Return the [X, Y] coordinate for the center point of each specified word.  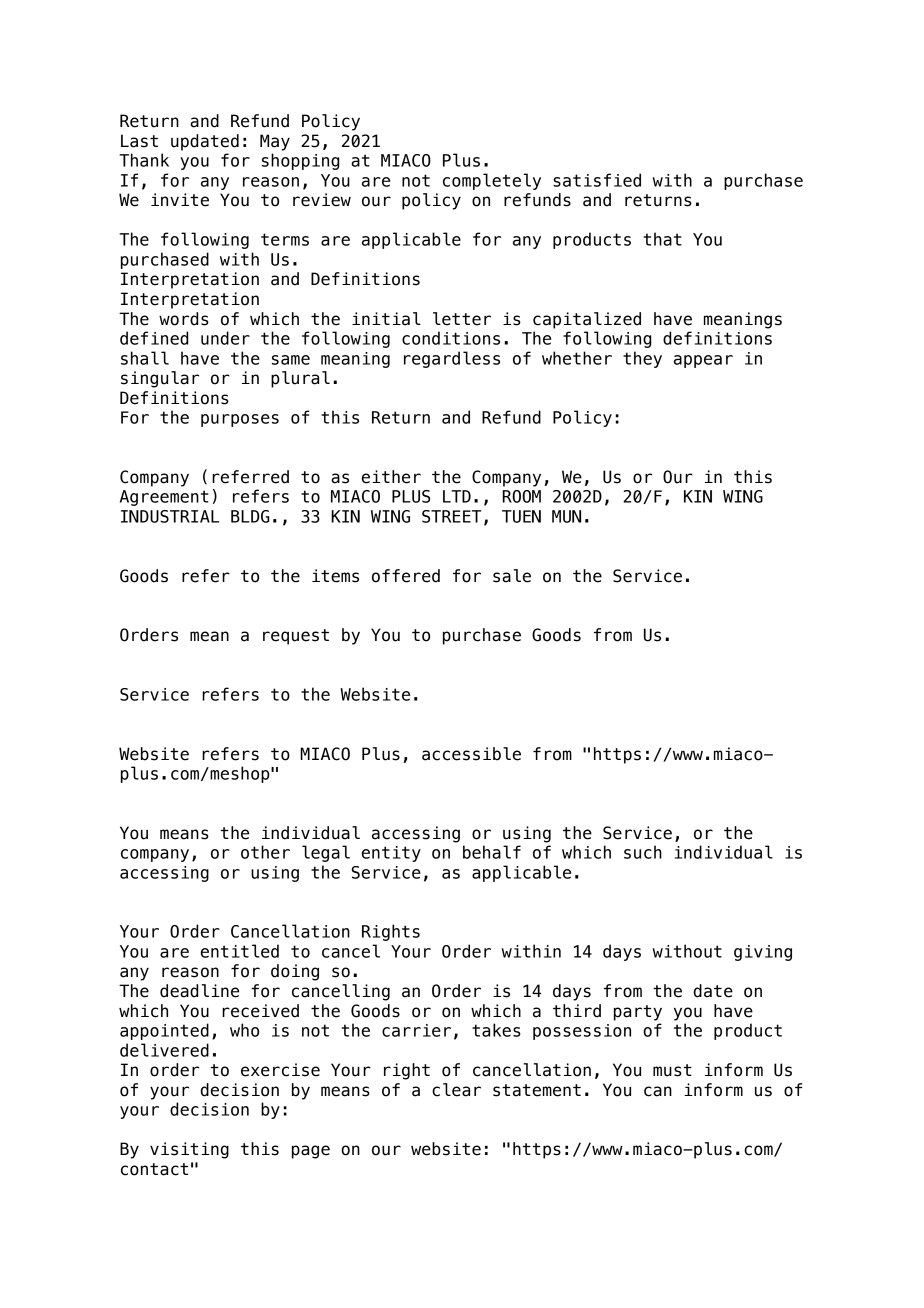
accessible [471, 754]
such [643, 852]
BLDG [250, 516]
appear [703, 361]
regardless [452, 359]
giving [763, 953]
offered [406, 576]
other [265, 852]
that [663, 239]
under [225, 338]
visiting [189, 1150]
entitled [240, 951]
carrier [416, 1030]
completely [492, 181]
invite [180, 200]
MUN [566, 516]
